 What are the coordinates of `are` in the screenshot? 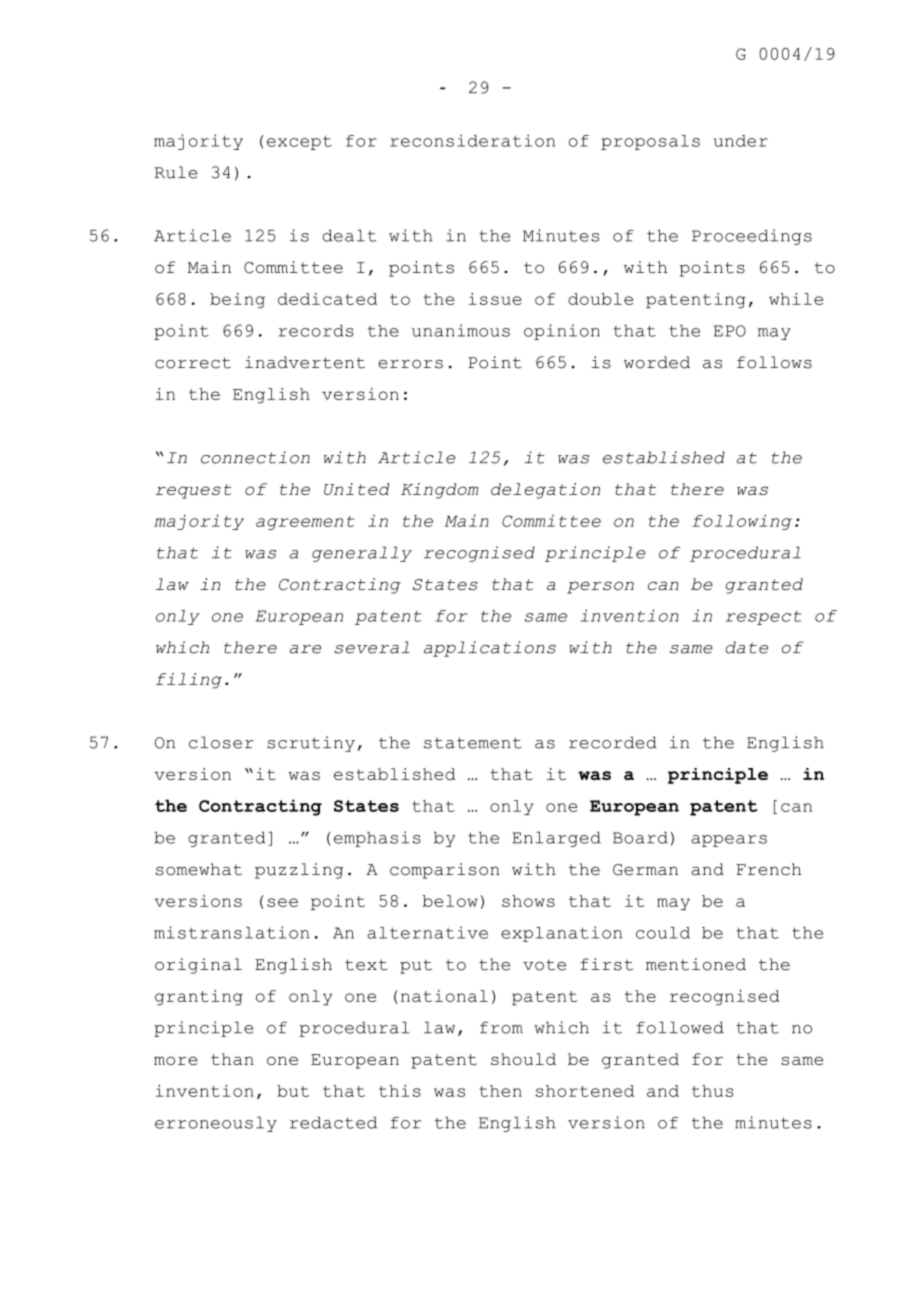 It's located at (305, 649).
